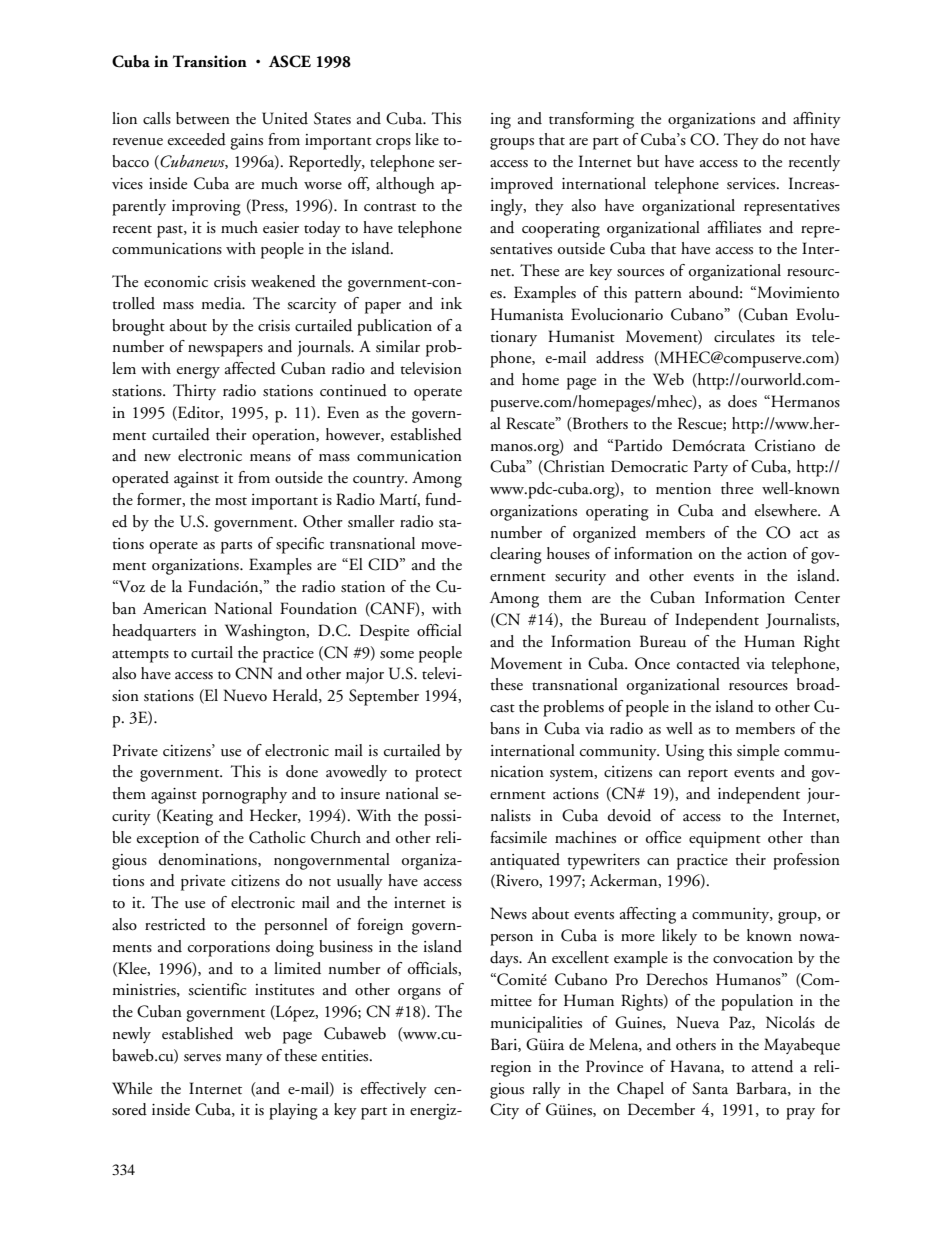  I want to click on between, so click(203, 118).
